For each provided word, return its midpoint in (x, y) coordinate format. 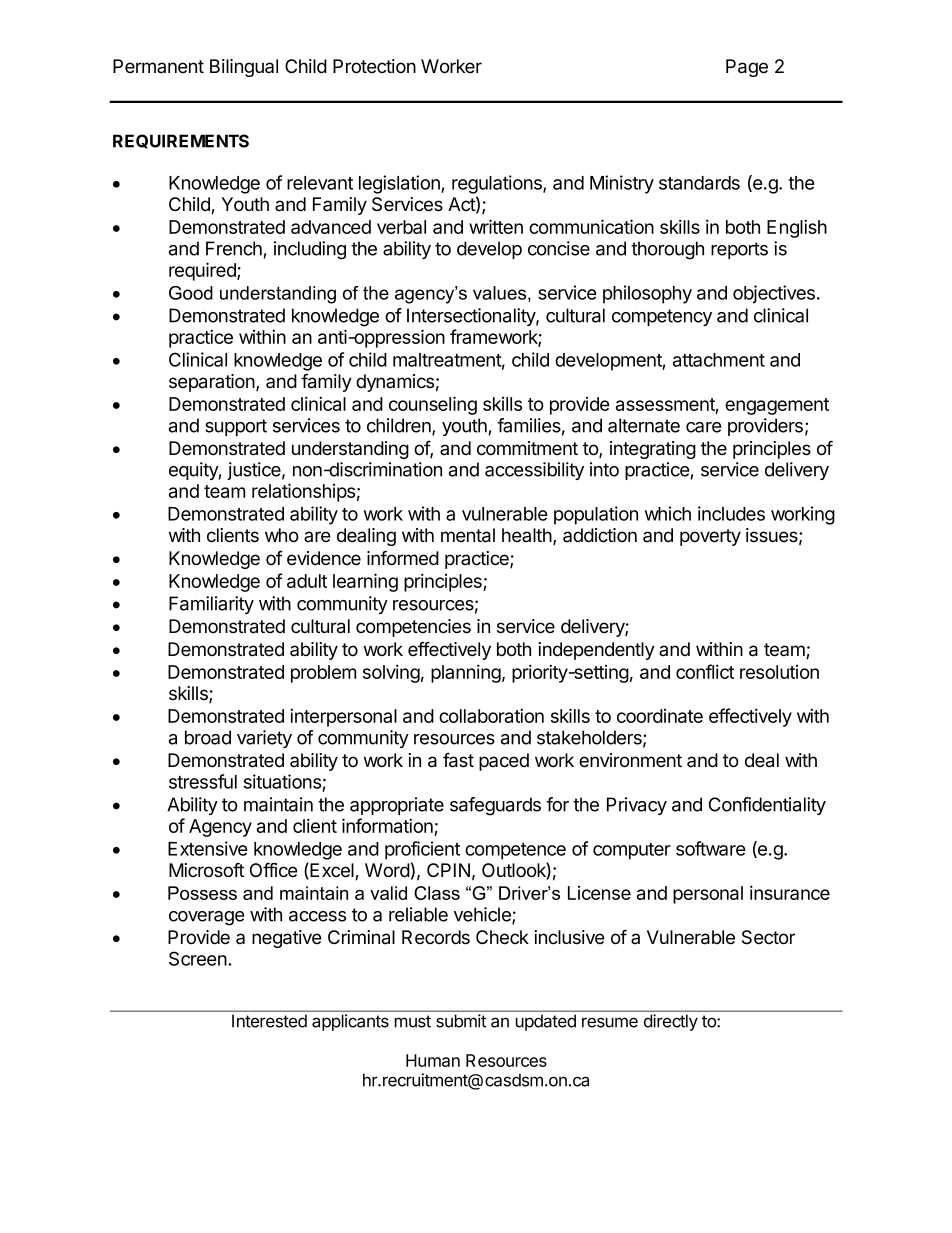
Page (747, 68)
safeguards (495, 806)
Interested (269, 1021)
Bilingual (244, 68)
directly (671, 1022)
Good (191, 293)
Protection (374, 66)
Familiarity (211, 605)
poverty (710, 537)
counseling (433, 405)
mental (468, 535)
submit (461, 1021)
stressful (203, 781)
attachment (719, 360)
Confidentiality (767, 806)
